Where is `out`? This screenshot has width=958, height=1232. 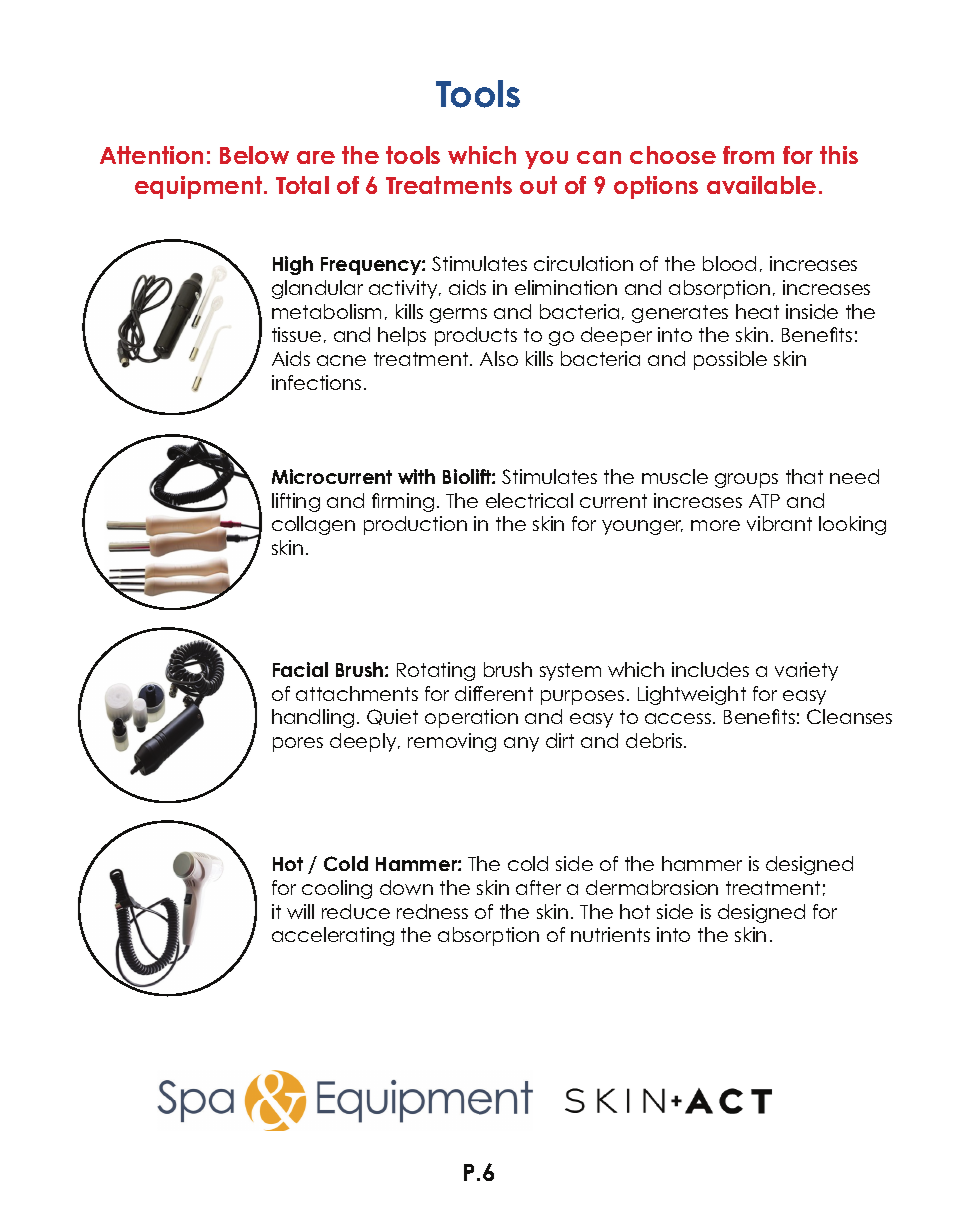
out is located at coordinates (538, 185).
